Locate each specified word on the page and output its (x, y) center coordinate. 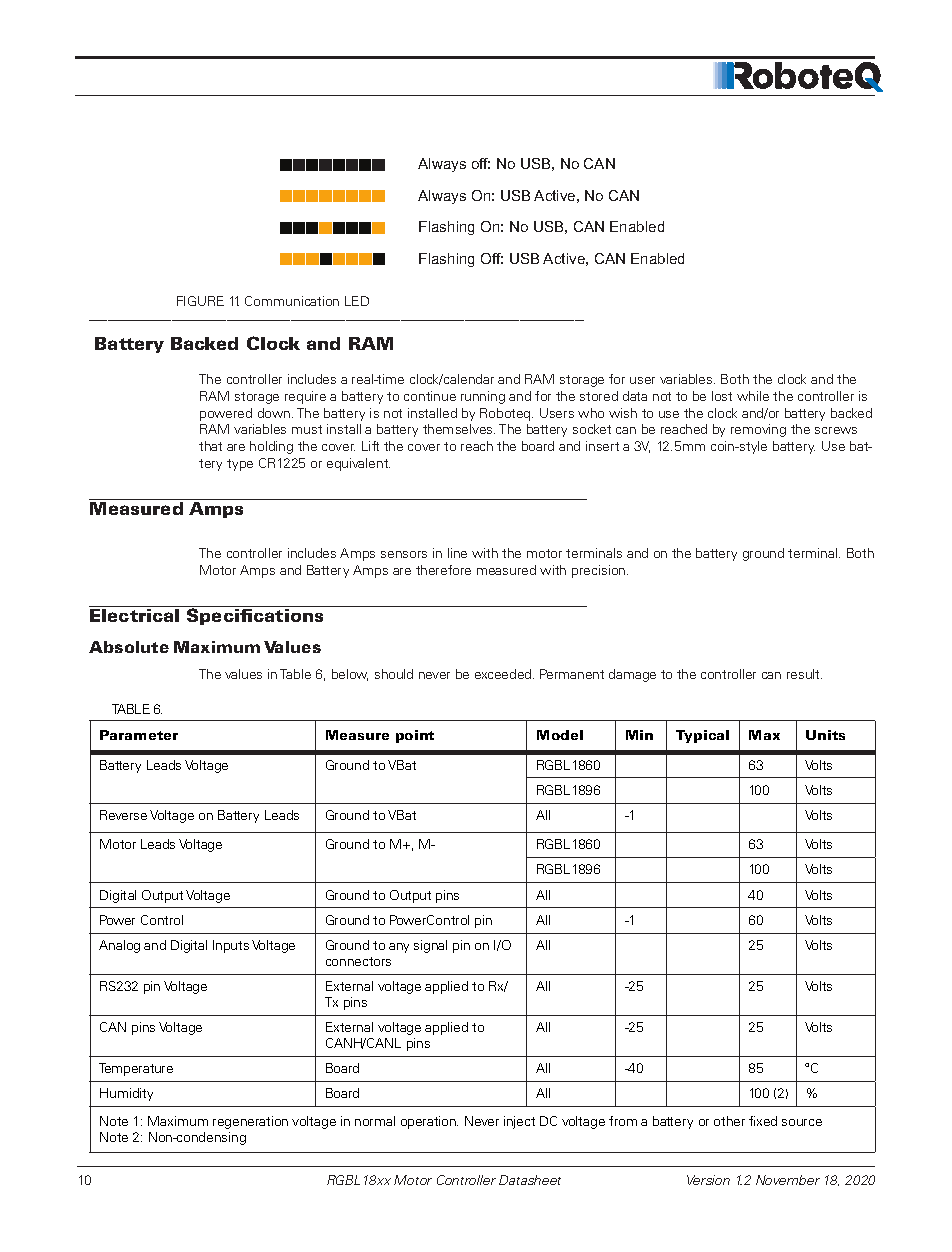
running (483, 397)
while (753, 396)
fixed (763, 1121)
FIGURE (200, 301)
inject (519, 1122)
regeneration (250, 1122)
